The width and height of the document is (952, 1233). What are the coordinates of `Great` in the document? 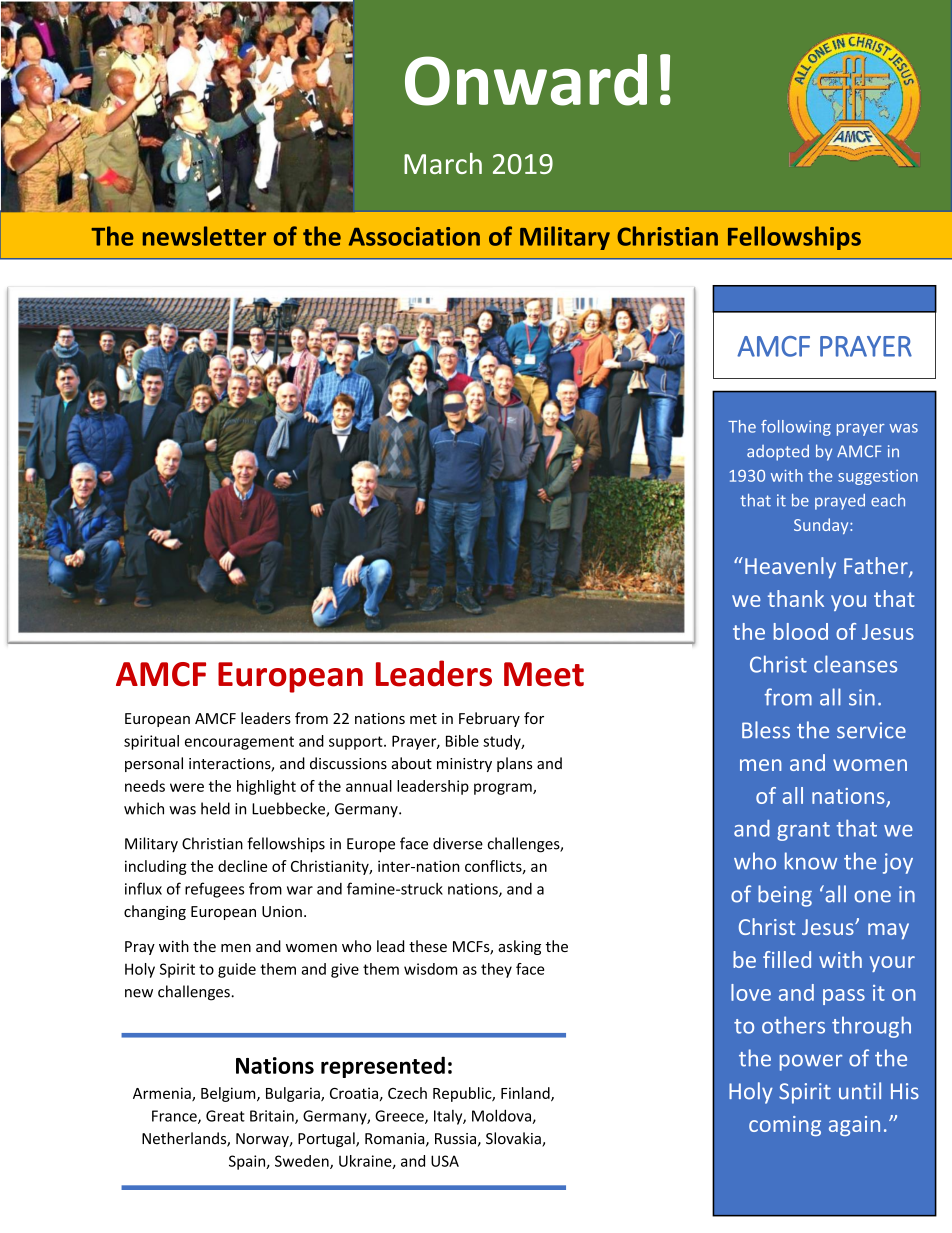 It's located at (225, 1116).
